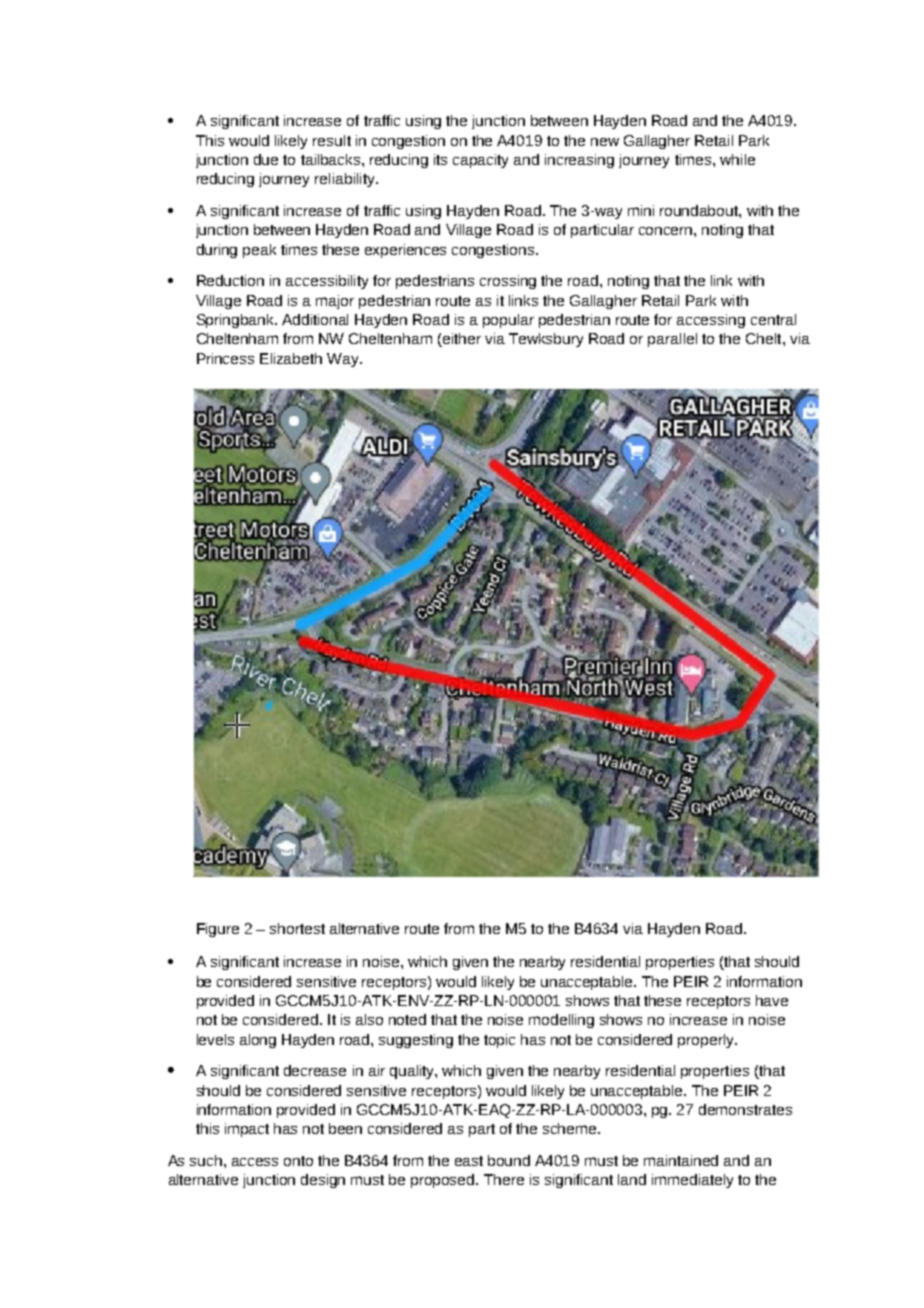 The width and height of the screenshot is (924, 1308). Describe the element at coordinates (672, 340) in the screenshot. I see `parallel` at that location.
